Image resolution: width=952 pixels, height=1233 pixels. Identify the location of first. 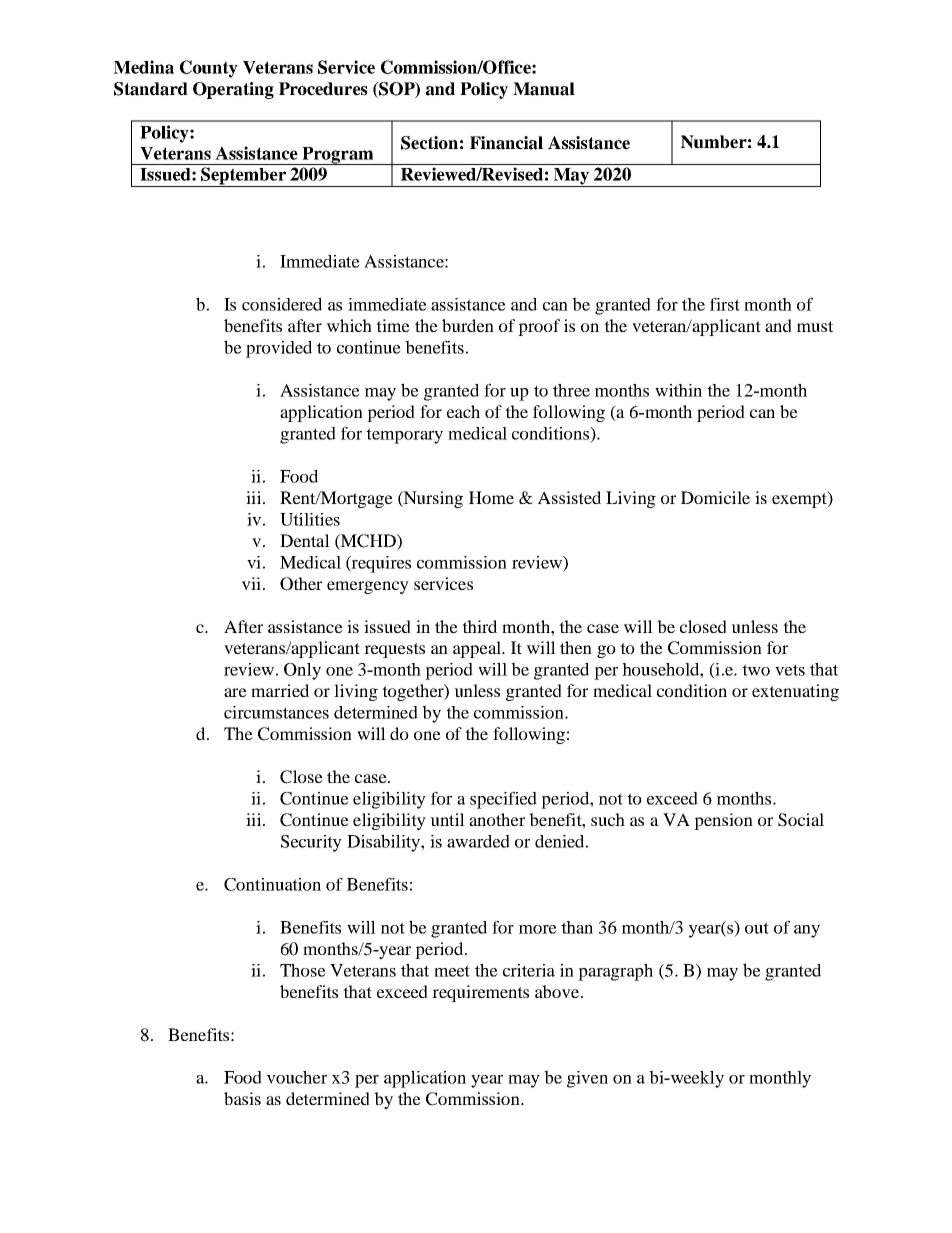
(725, 304).
